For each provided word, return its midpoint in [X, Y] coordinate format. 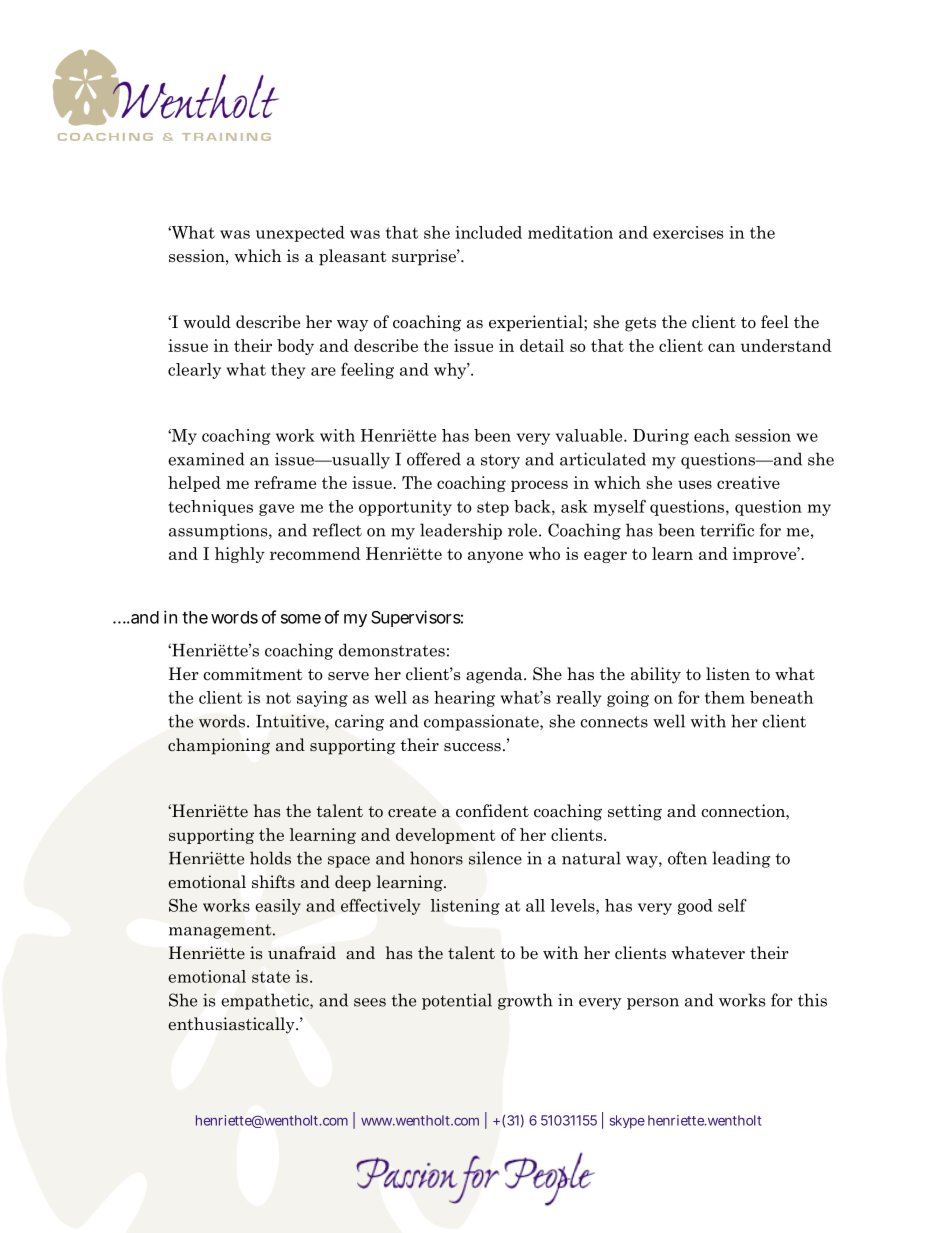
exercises [688, 232]
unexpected [300, 234]
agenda [495, 675]
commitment [253, 674]
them [725, 697]
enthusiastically [232, 1025]
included [488, 232]
